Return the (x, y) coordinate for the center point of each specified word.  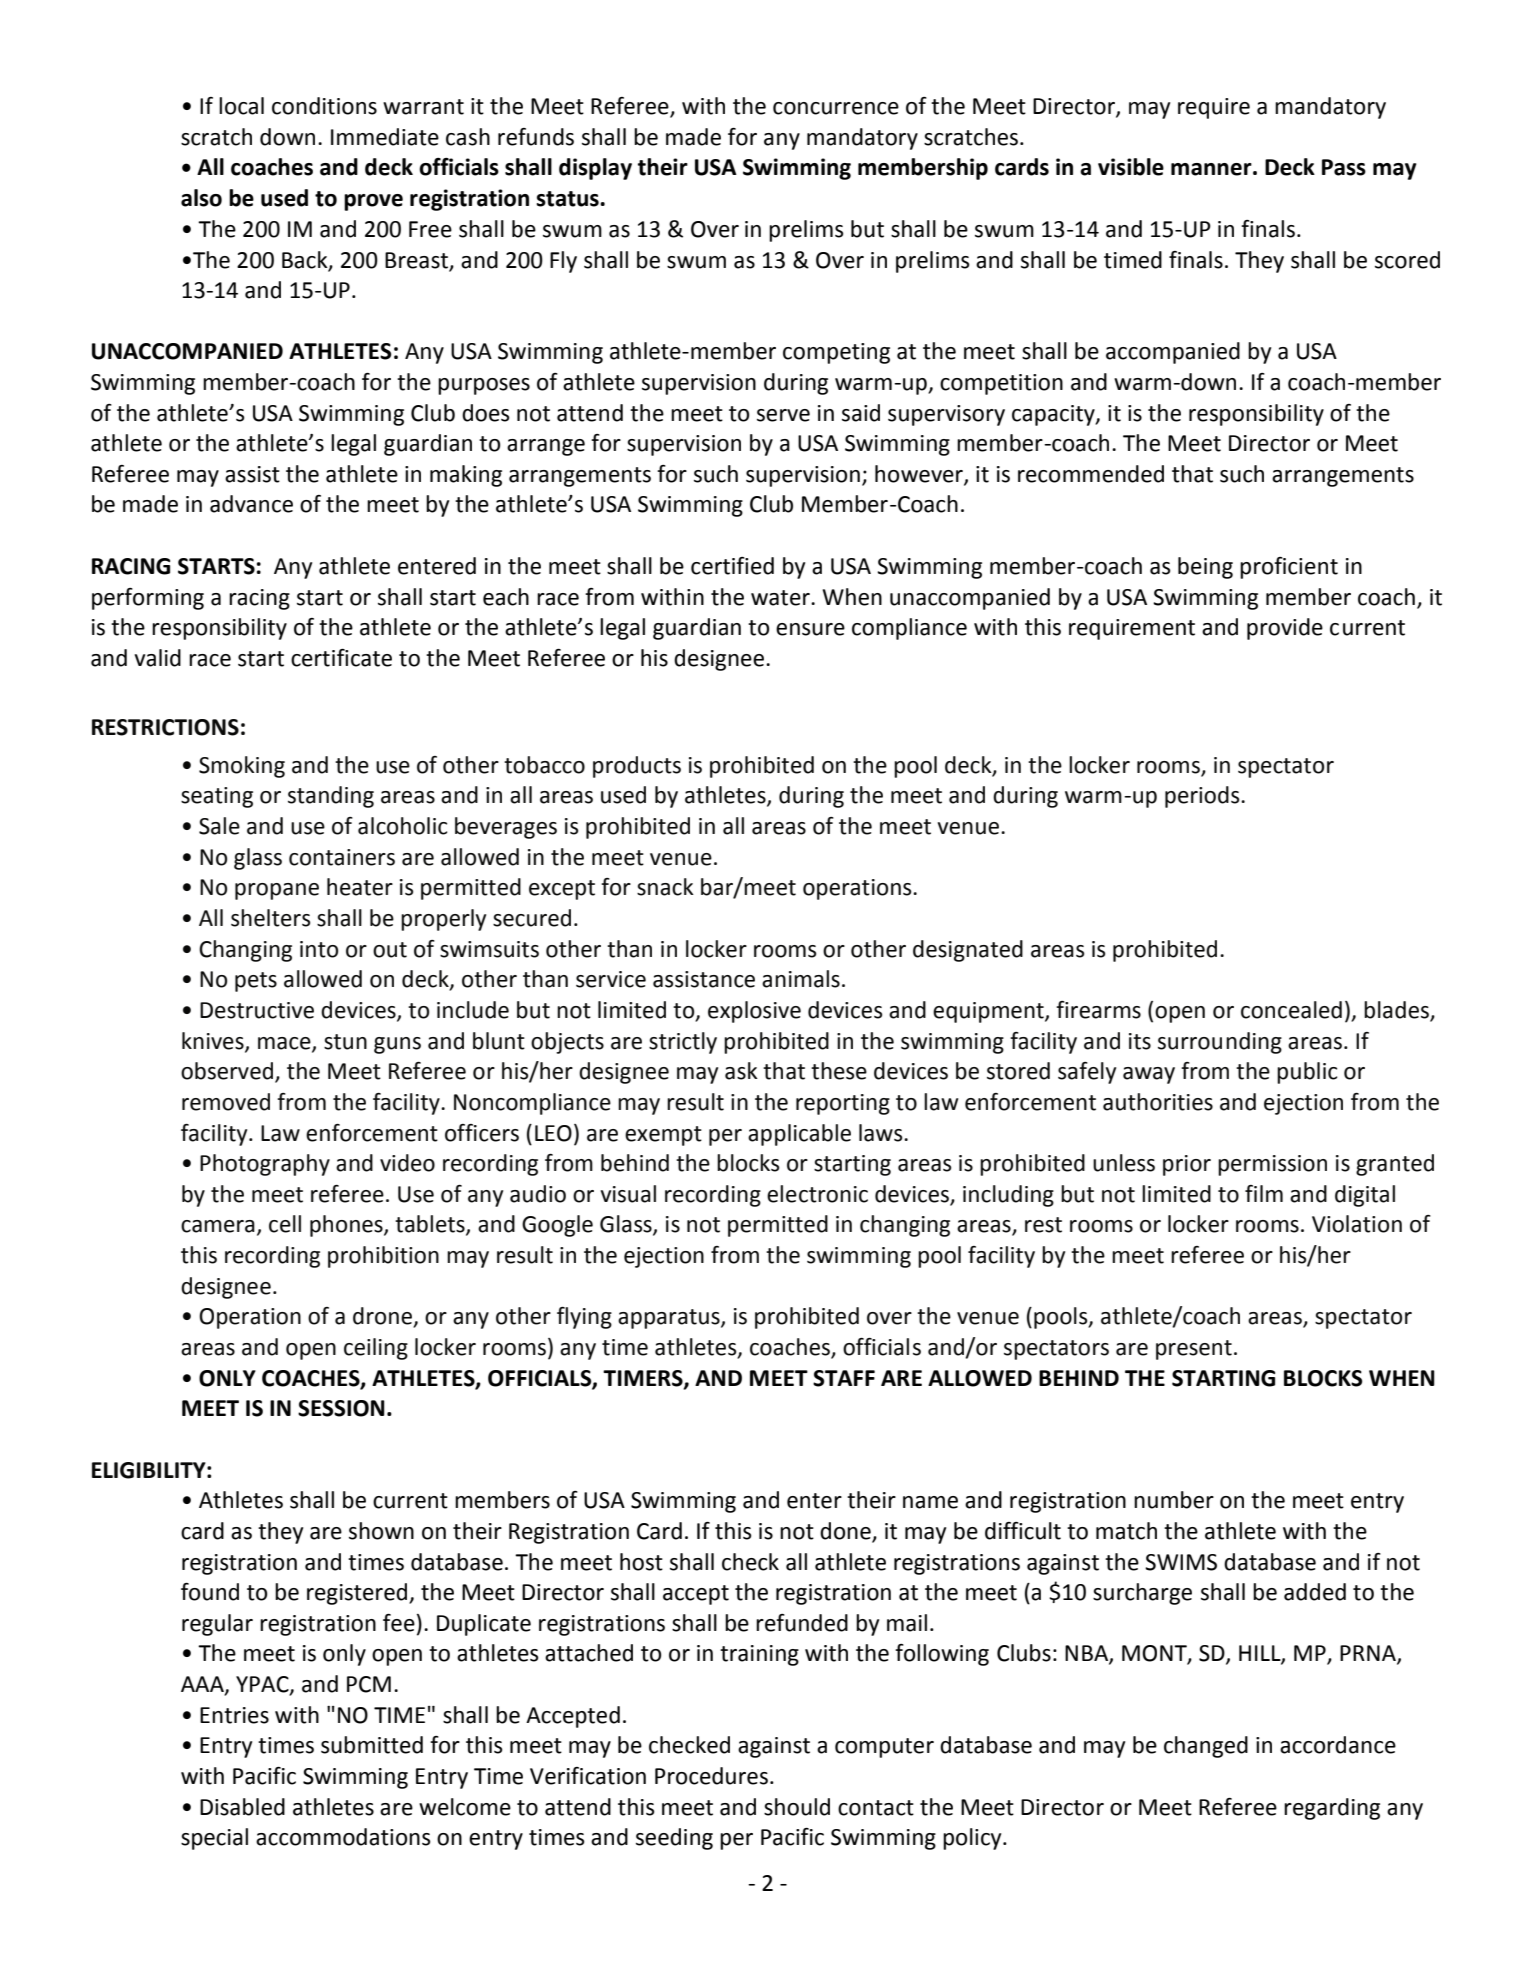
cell (285, 1224)
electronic (817, 1194)
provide (1285, 629)
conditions (324, 106)
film (1264, 1193)
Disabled (242, 1807)
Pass (1344, 167)
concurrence (836, 108)
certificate (341, 658)
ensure (810, 629)
